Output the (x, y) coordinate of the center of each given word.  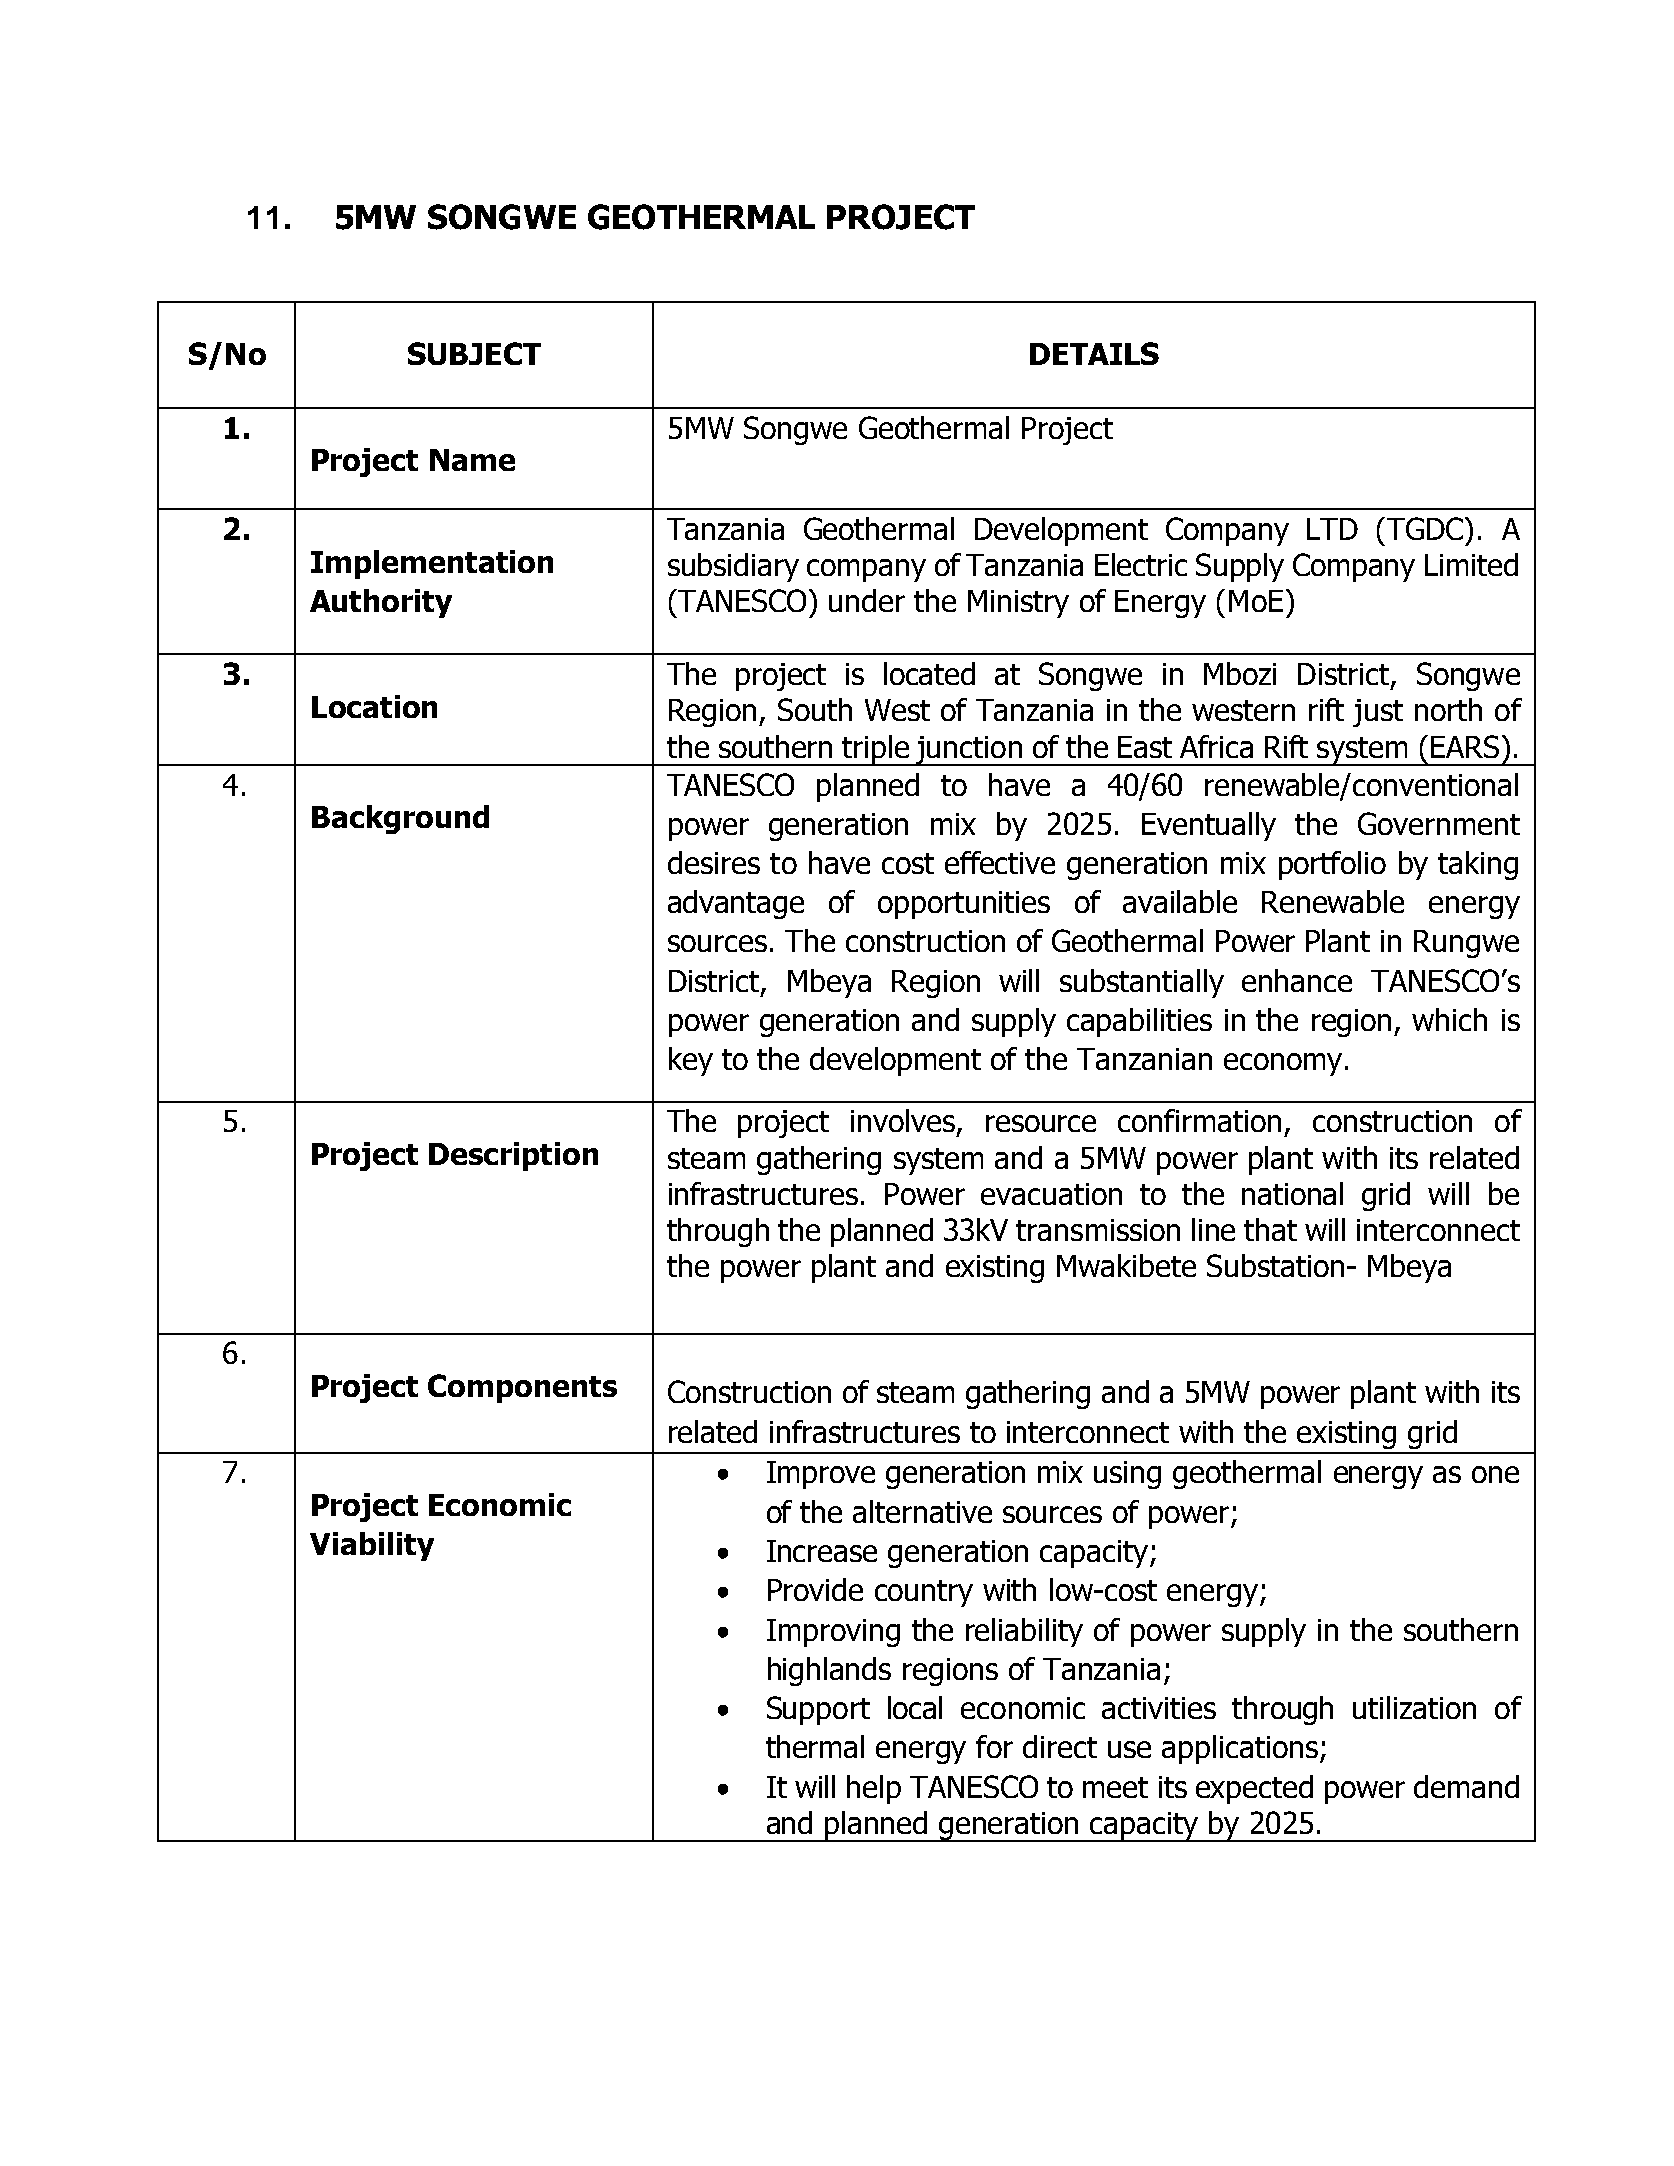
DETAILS (1094, 353)
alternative (922, 1511)
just (1378, 713)
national (1292, 1193)
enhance (1297, 980)
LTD (1332, 529)
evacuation (1051, 1194)
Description (513, 1156)
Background (400, 819)
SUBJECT (474, 353)
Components (522, 1388)
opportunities (964, 905)
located (929, 673)
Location (374, 706)
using (1127, 1475)
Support (818, 1710)
